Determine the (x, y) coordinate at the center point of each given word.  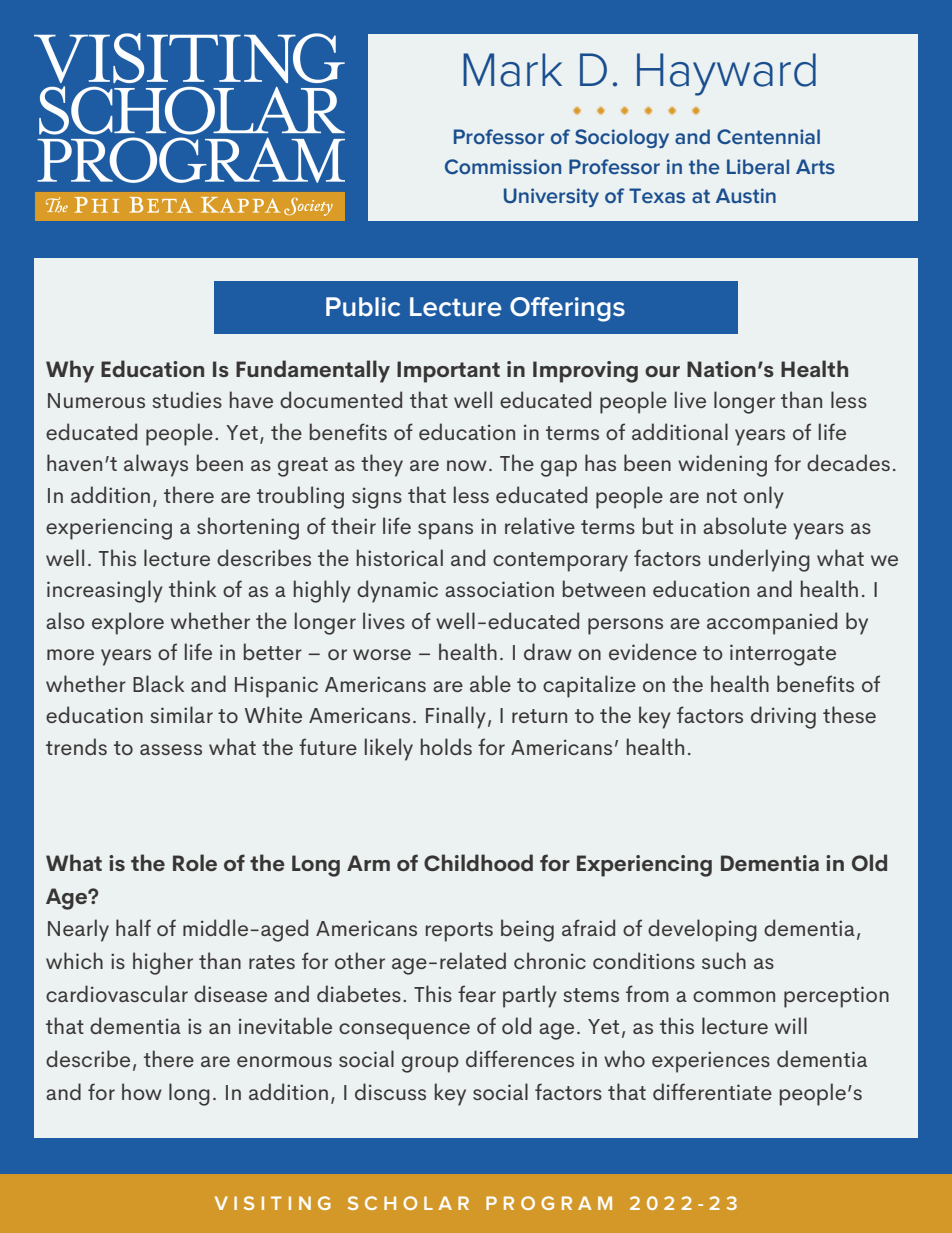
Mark (512, 70)
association (499, 589)
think (192, 588)
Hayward (726, 74)
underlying (759, 560)
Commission (503, 166)
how (142, 1091)
